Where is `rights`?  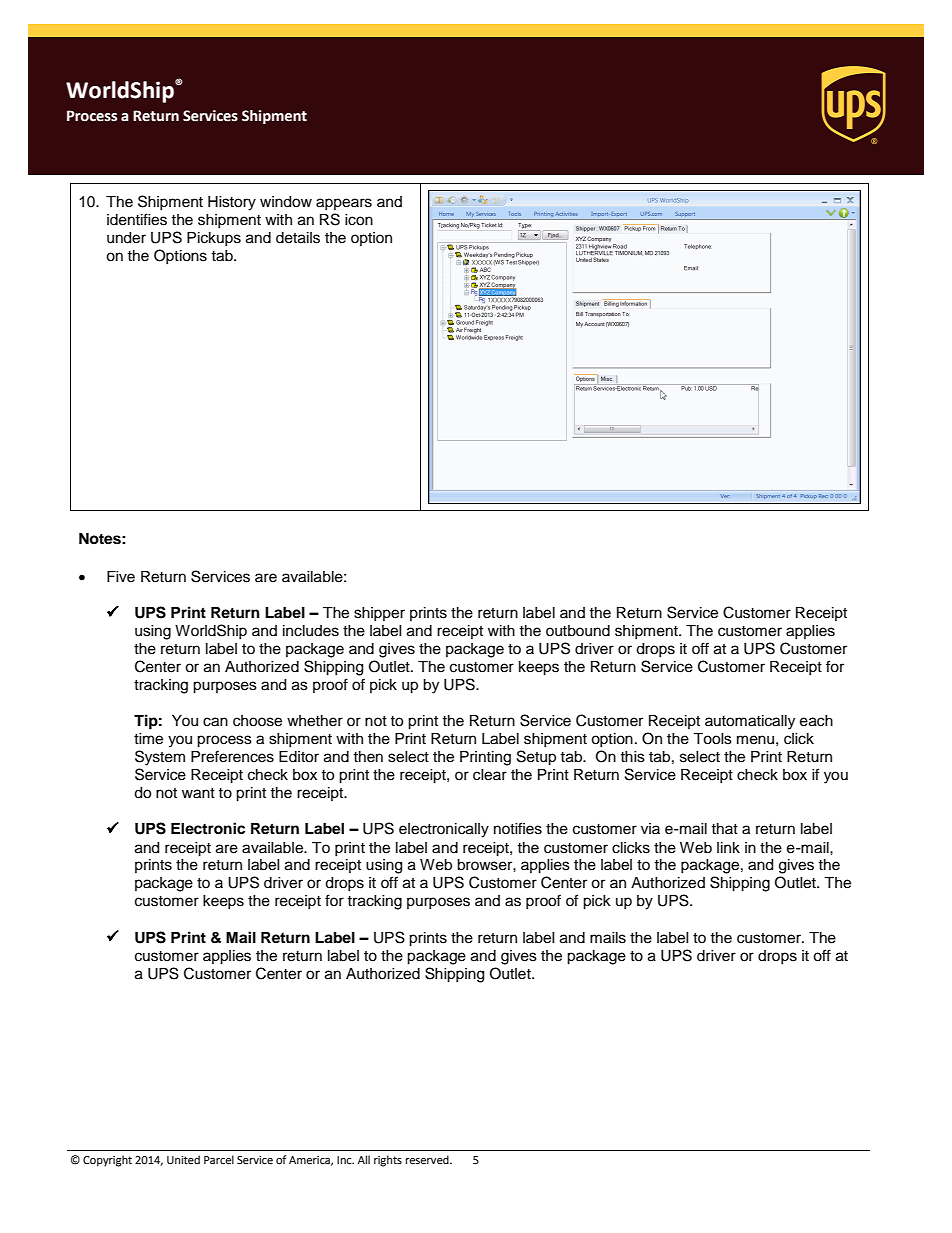 rights is located at coordinates (388, 1161).
